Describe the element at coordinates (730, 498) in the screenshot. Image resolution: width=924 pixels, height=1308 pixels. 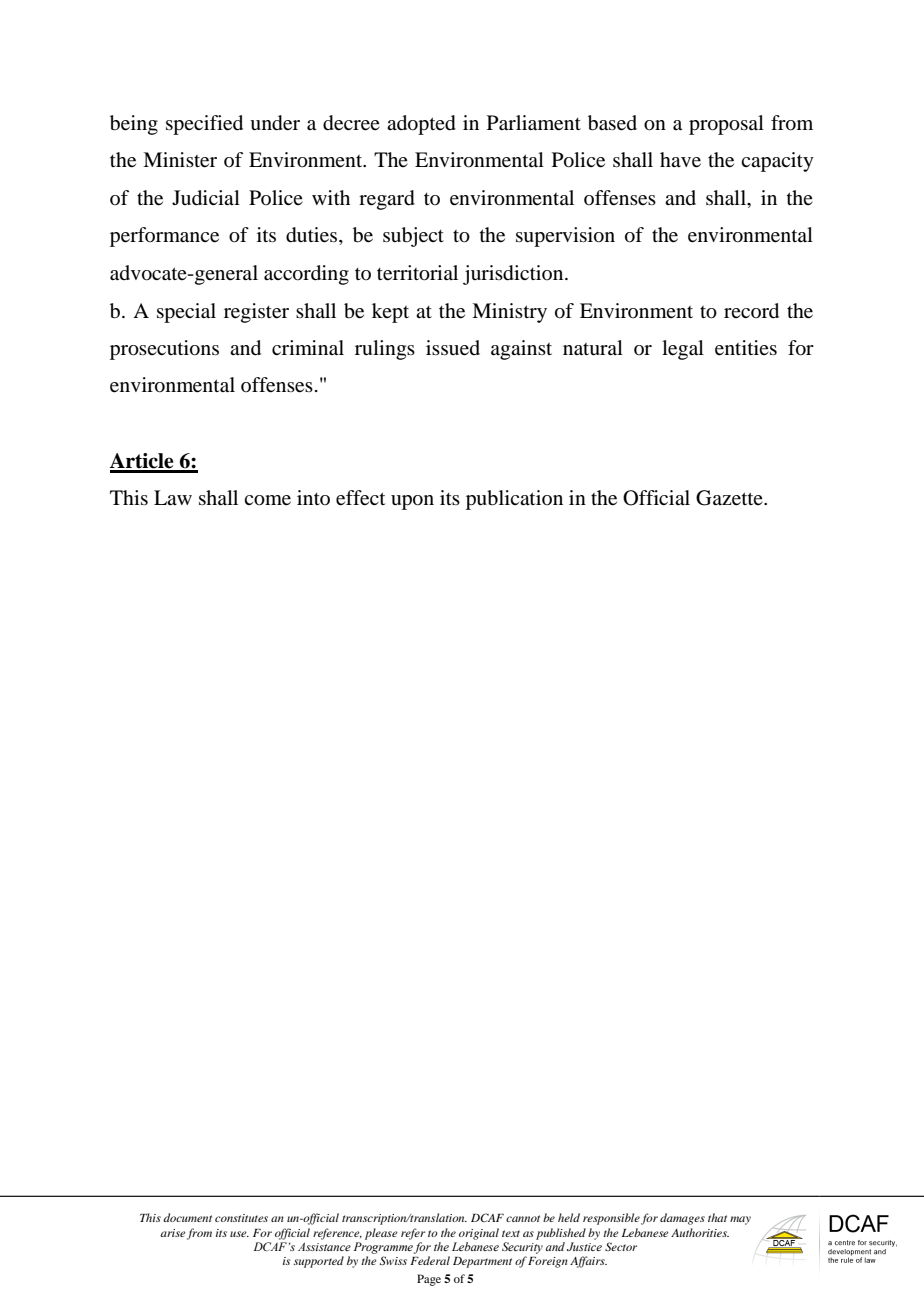
I see `Gazette` at that location.
